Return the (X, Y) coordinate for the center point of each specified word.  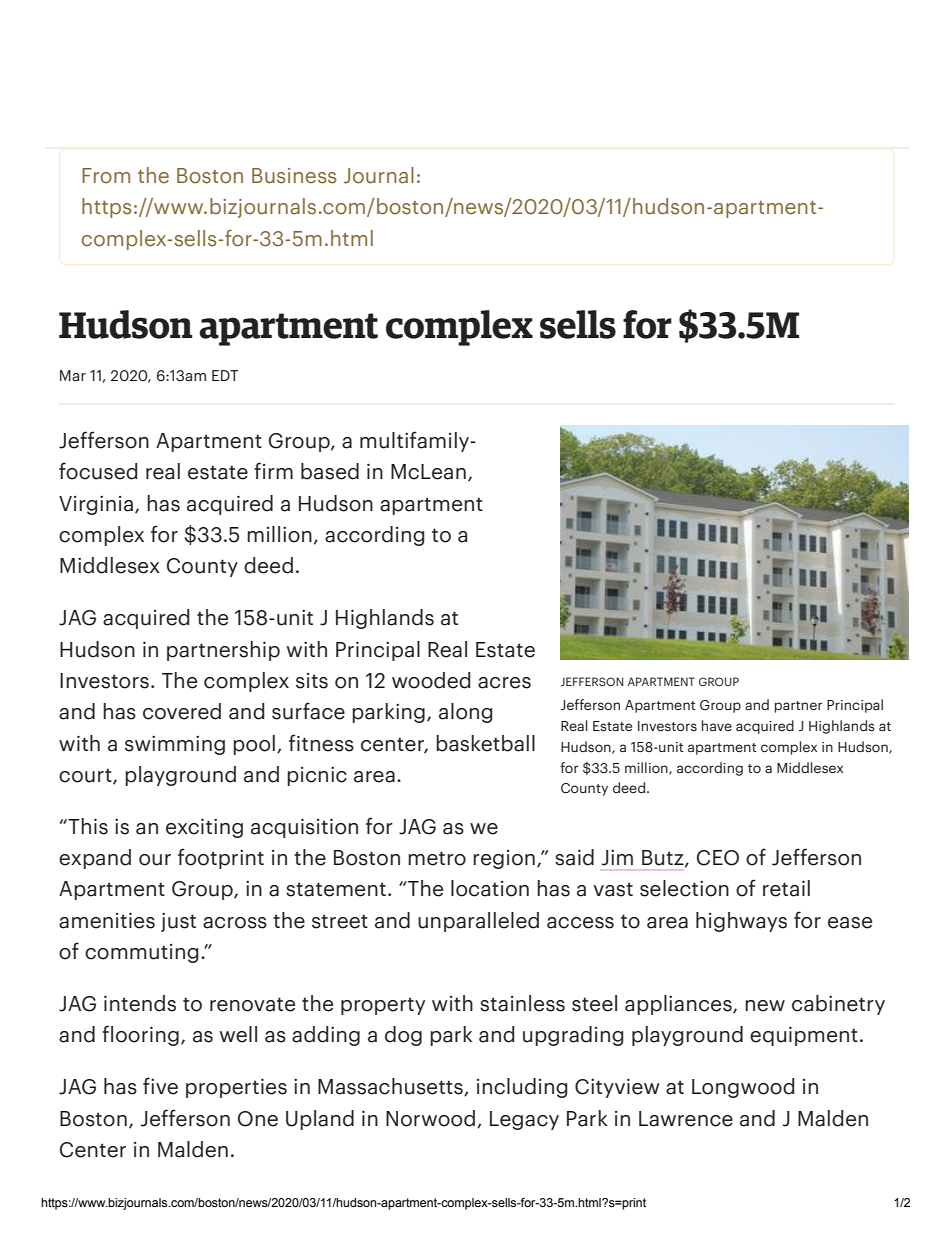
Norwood (430, 1118)
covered (182, 711)
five (160, 1086)
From (106, 176)
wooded (431, 680)
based (330, 471)
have (717, 726)
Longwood (743, 1088)
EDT (225, 375)
